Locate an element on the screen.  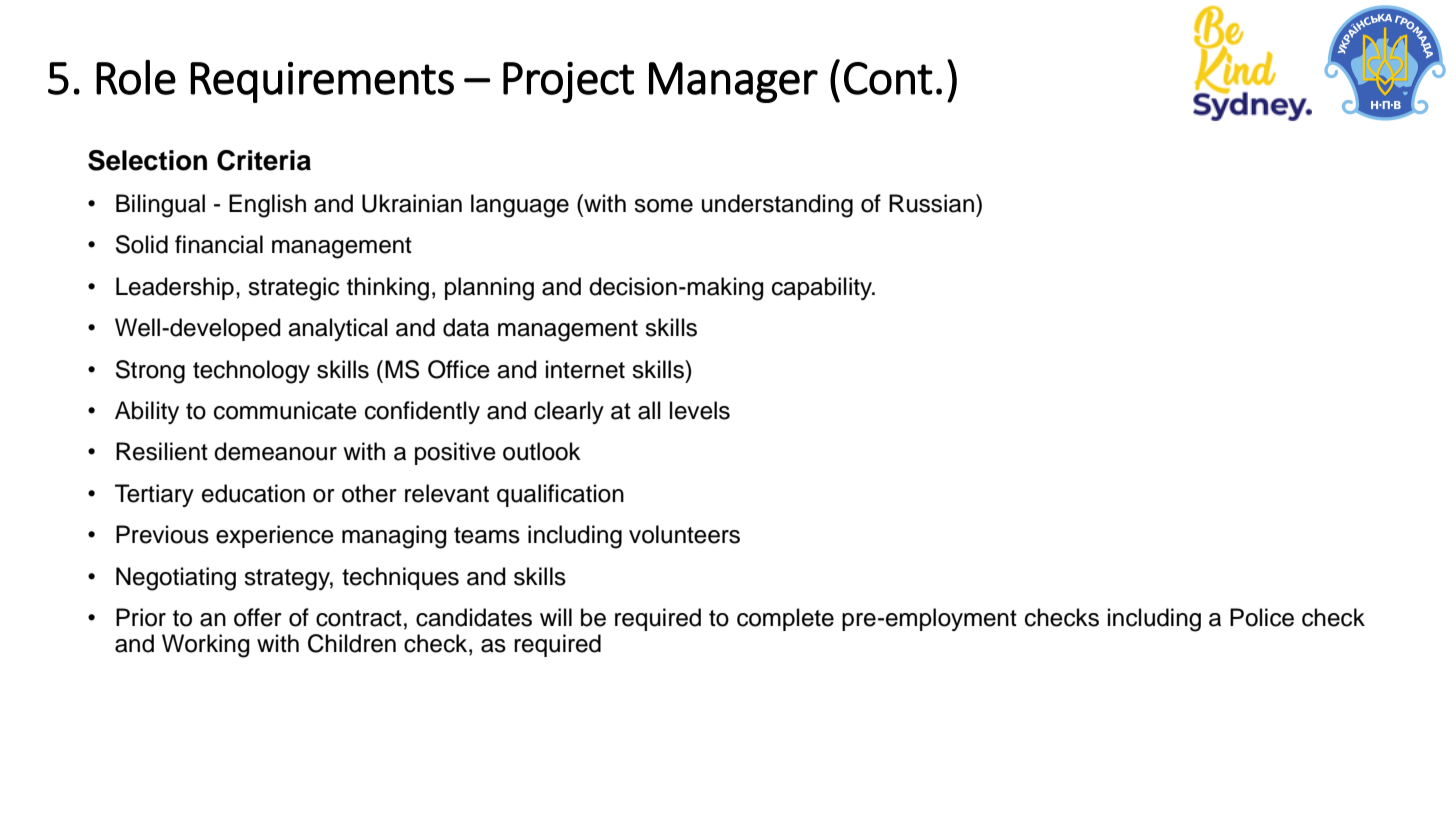
Russian is located at coordinates (931, 203).
